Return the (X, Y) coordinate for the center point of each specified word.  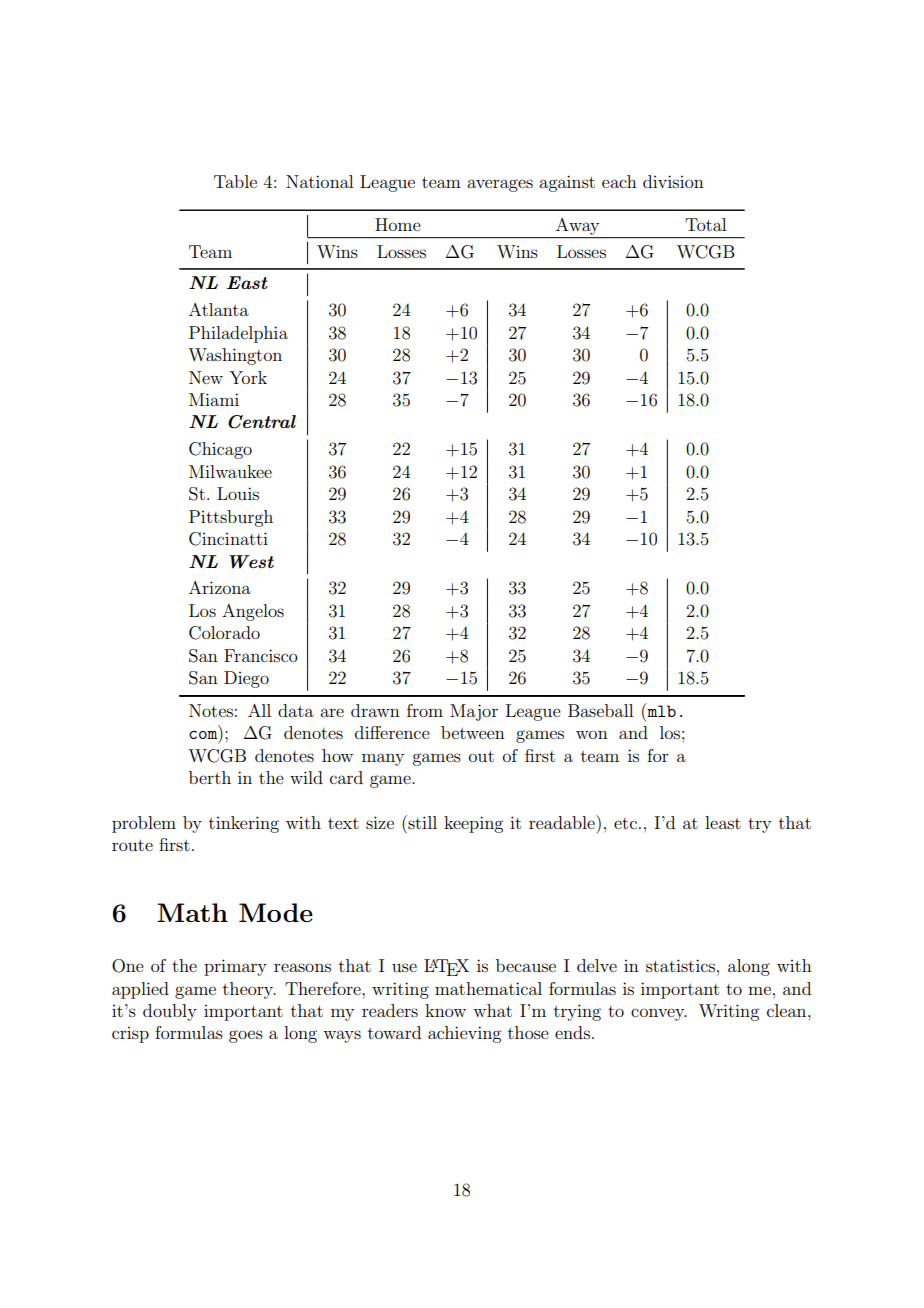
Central (262, 422)
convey (659, 1014)
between (473, 732)
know (445, 1010)
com (204, 736)
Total (705, 224)
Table (235, 181)
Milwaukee (230, 471)
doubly (170, 1012)
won (592, 734)
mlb (660, 710)
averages (500, 185)
